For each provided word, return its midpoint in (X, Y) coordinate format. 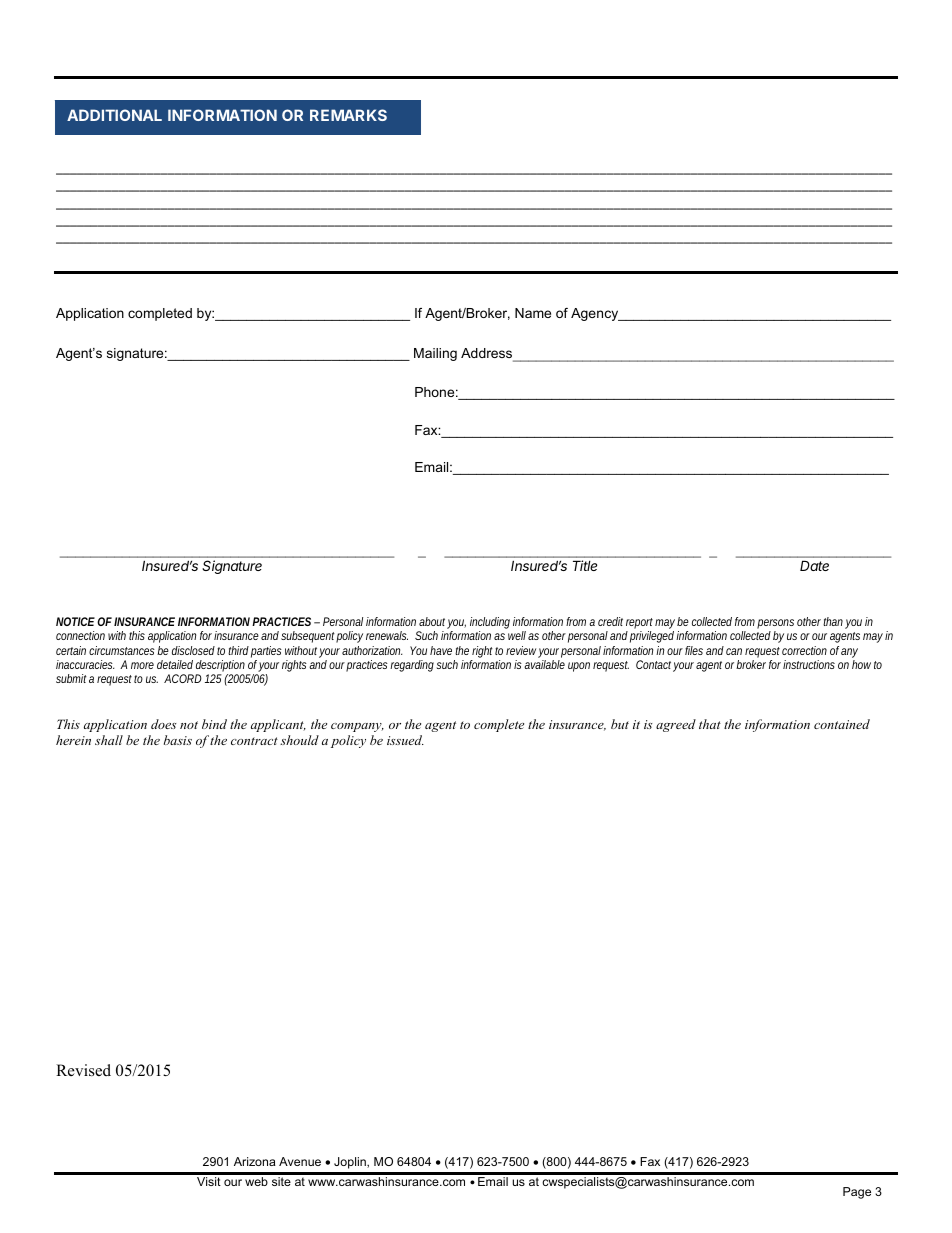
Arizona (255, 1161)
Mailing (435, 354)
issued (405, 740)
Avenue (300, 1161)
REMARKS (348, 115)
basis (178, 740)
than (834, 623)
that (710, 724)
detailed (175, 664)
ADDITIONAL (114, 115)
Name (533, 313)
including (490, 624)
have (443, 650)
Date (814, 566)
